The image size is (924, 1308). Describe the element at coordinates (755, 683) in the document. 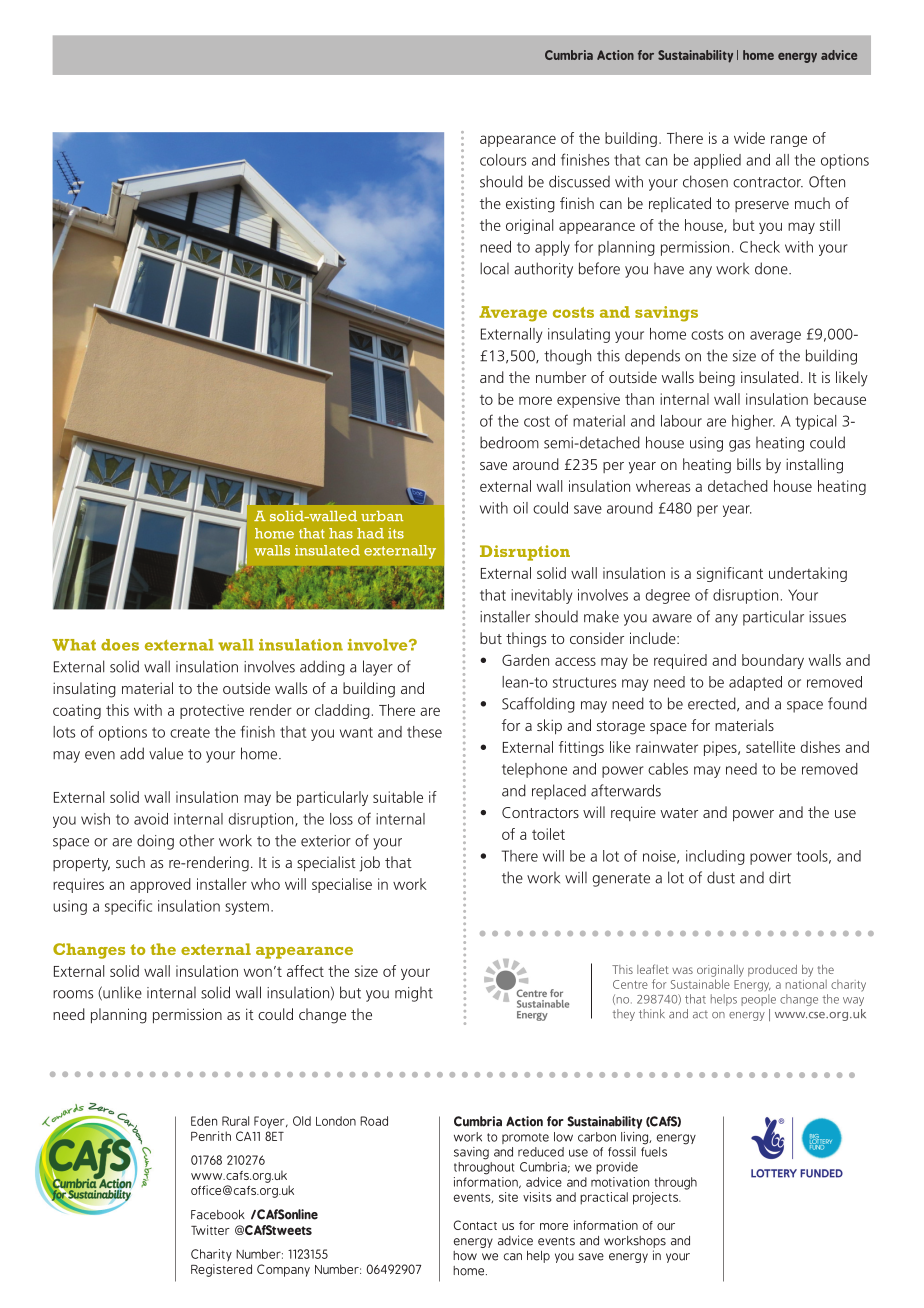

I see `adapted` at that location.
